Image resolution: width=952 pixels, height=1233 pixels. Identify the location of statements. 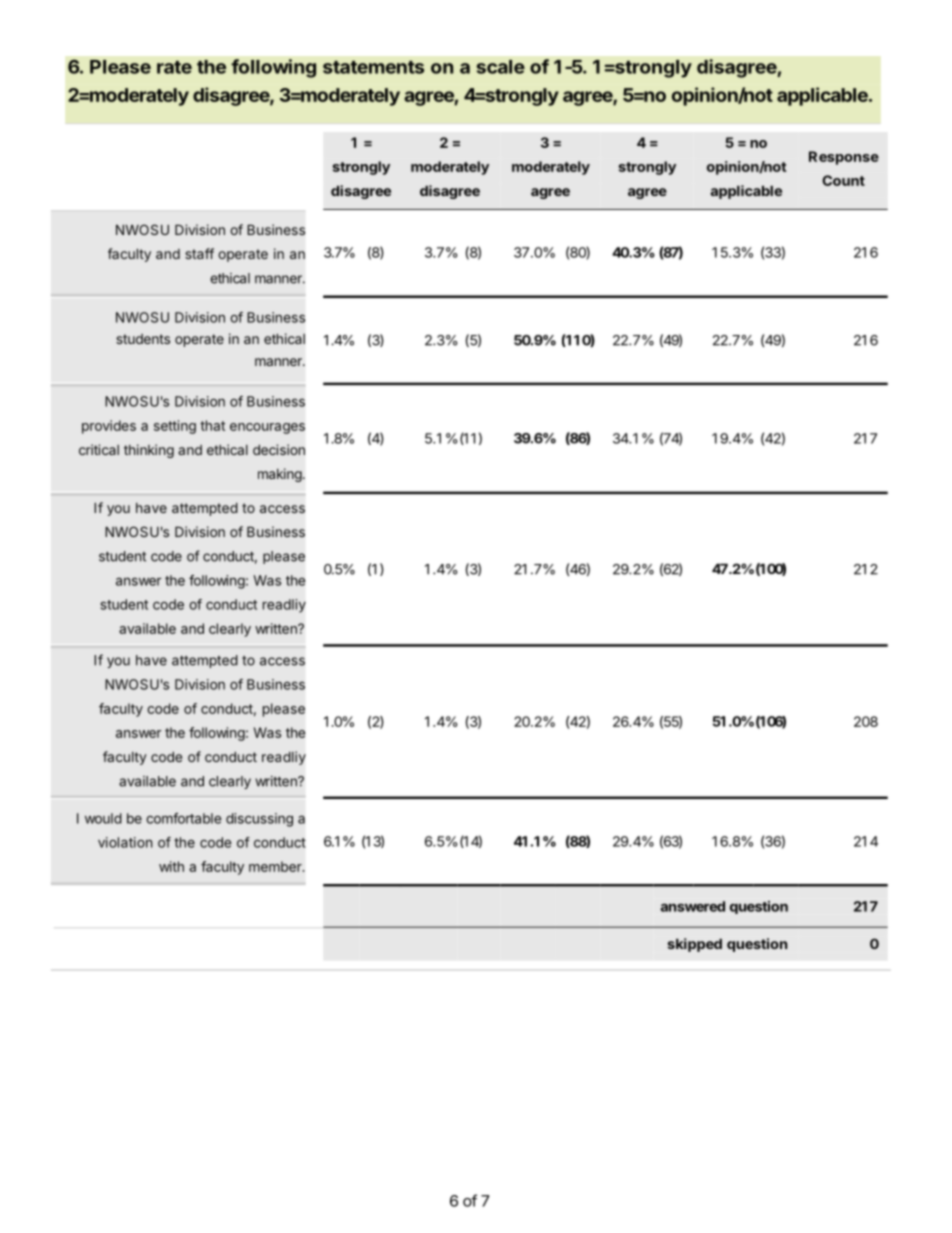
(373, 67).
